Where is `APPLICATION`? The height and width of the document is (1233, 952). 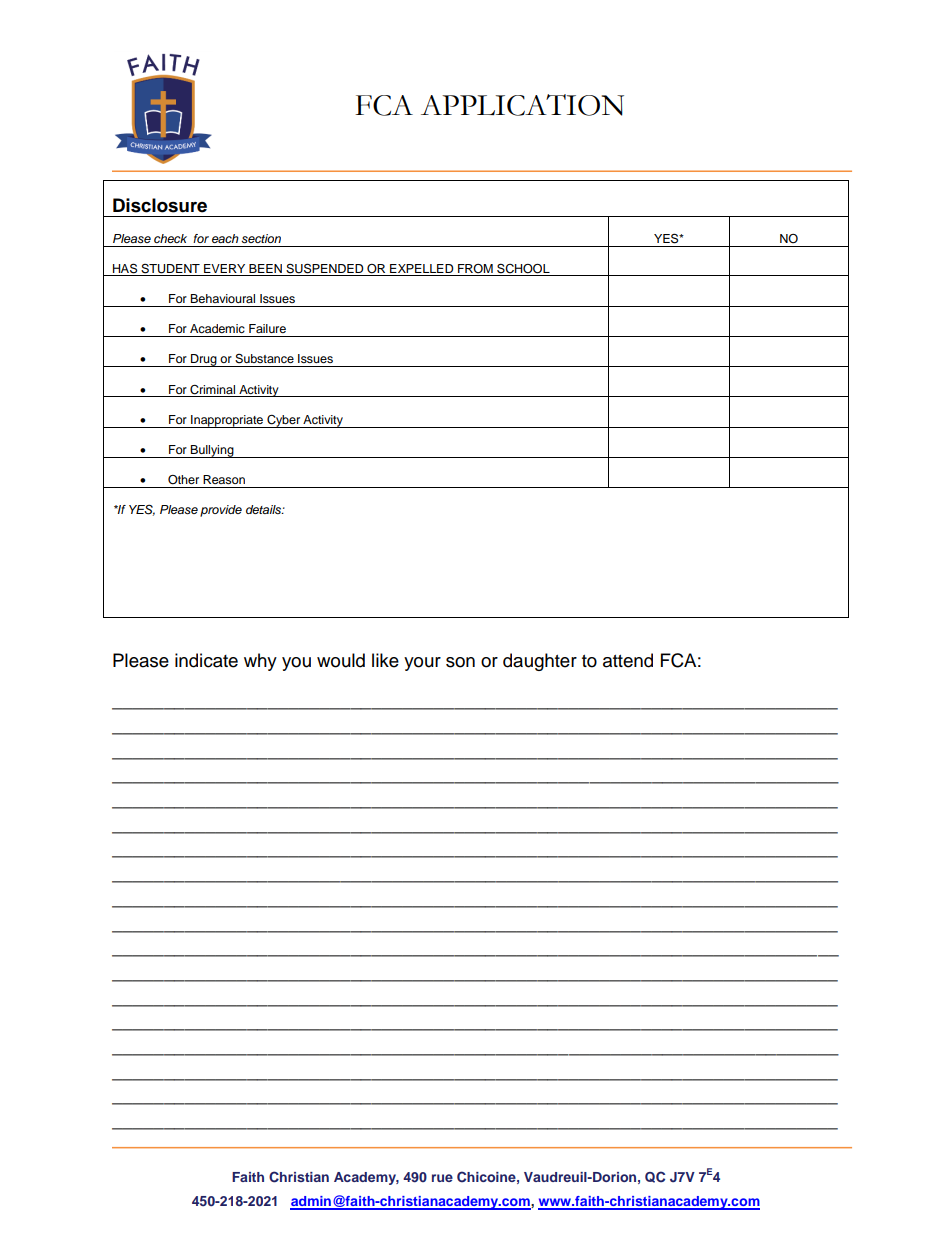
APPLICATION is located at coordinates (522, 105).
